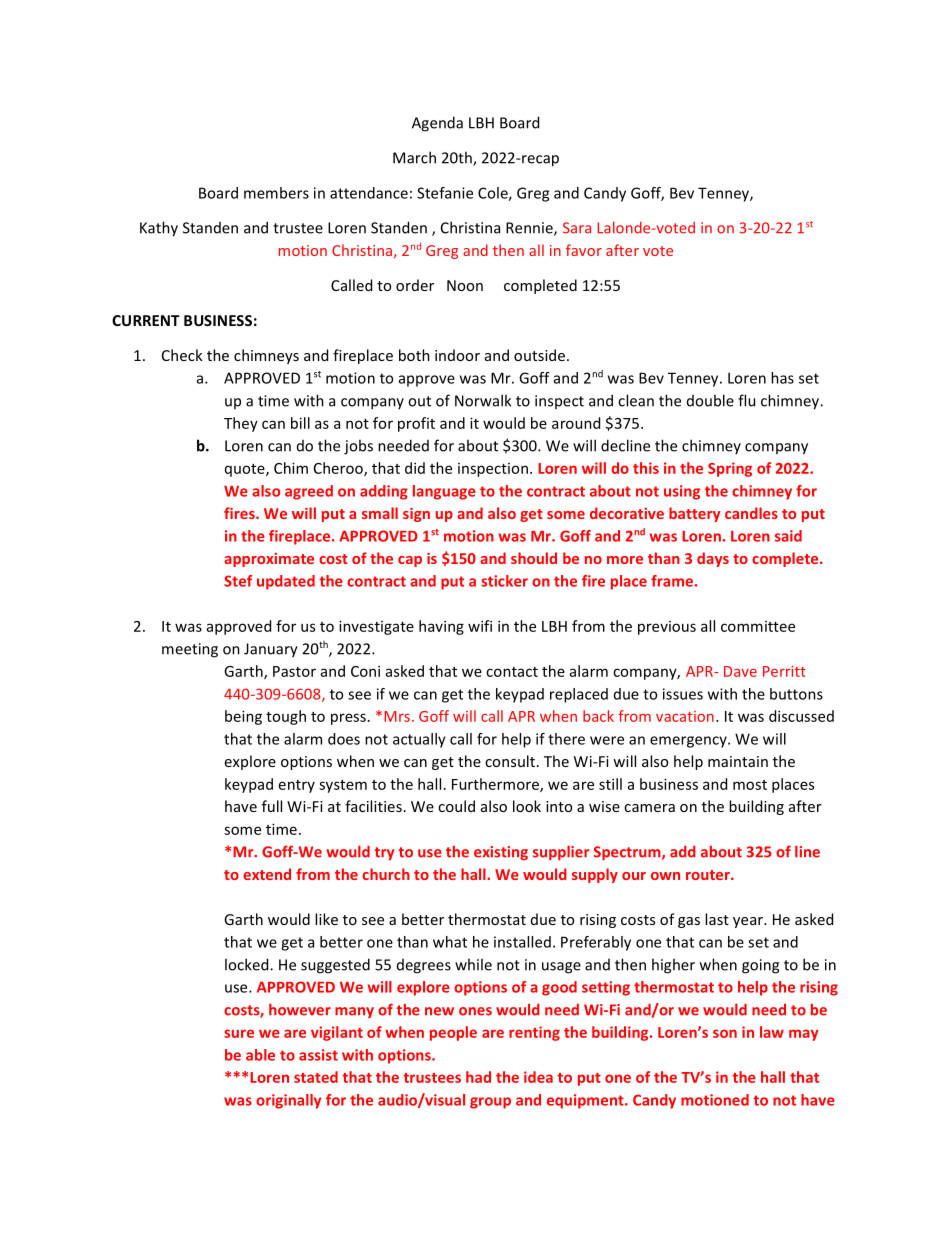 The width and height of the page is (952, 1233). Describe the element at coordinates (437, 124) in the page. I see `Agenda` at that location.
